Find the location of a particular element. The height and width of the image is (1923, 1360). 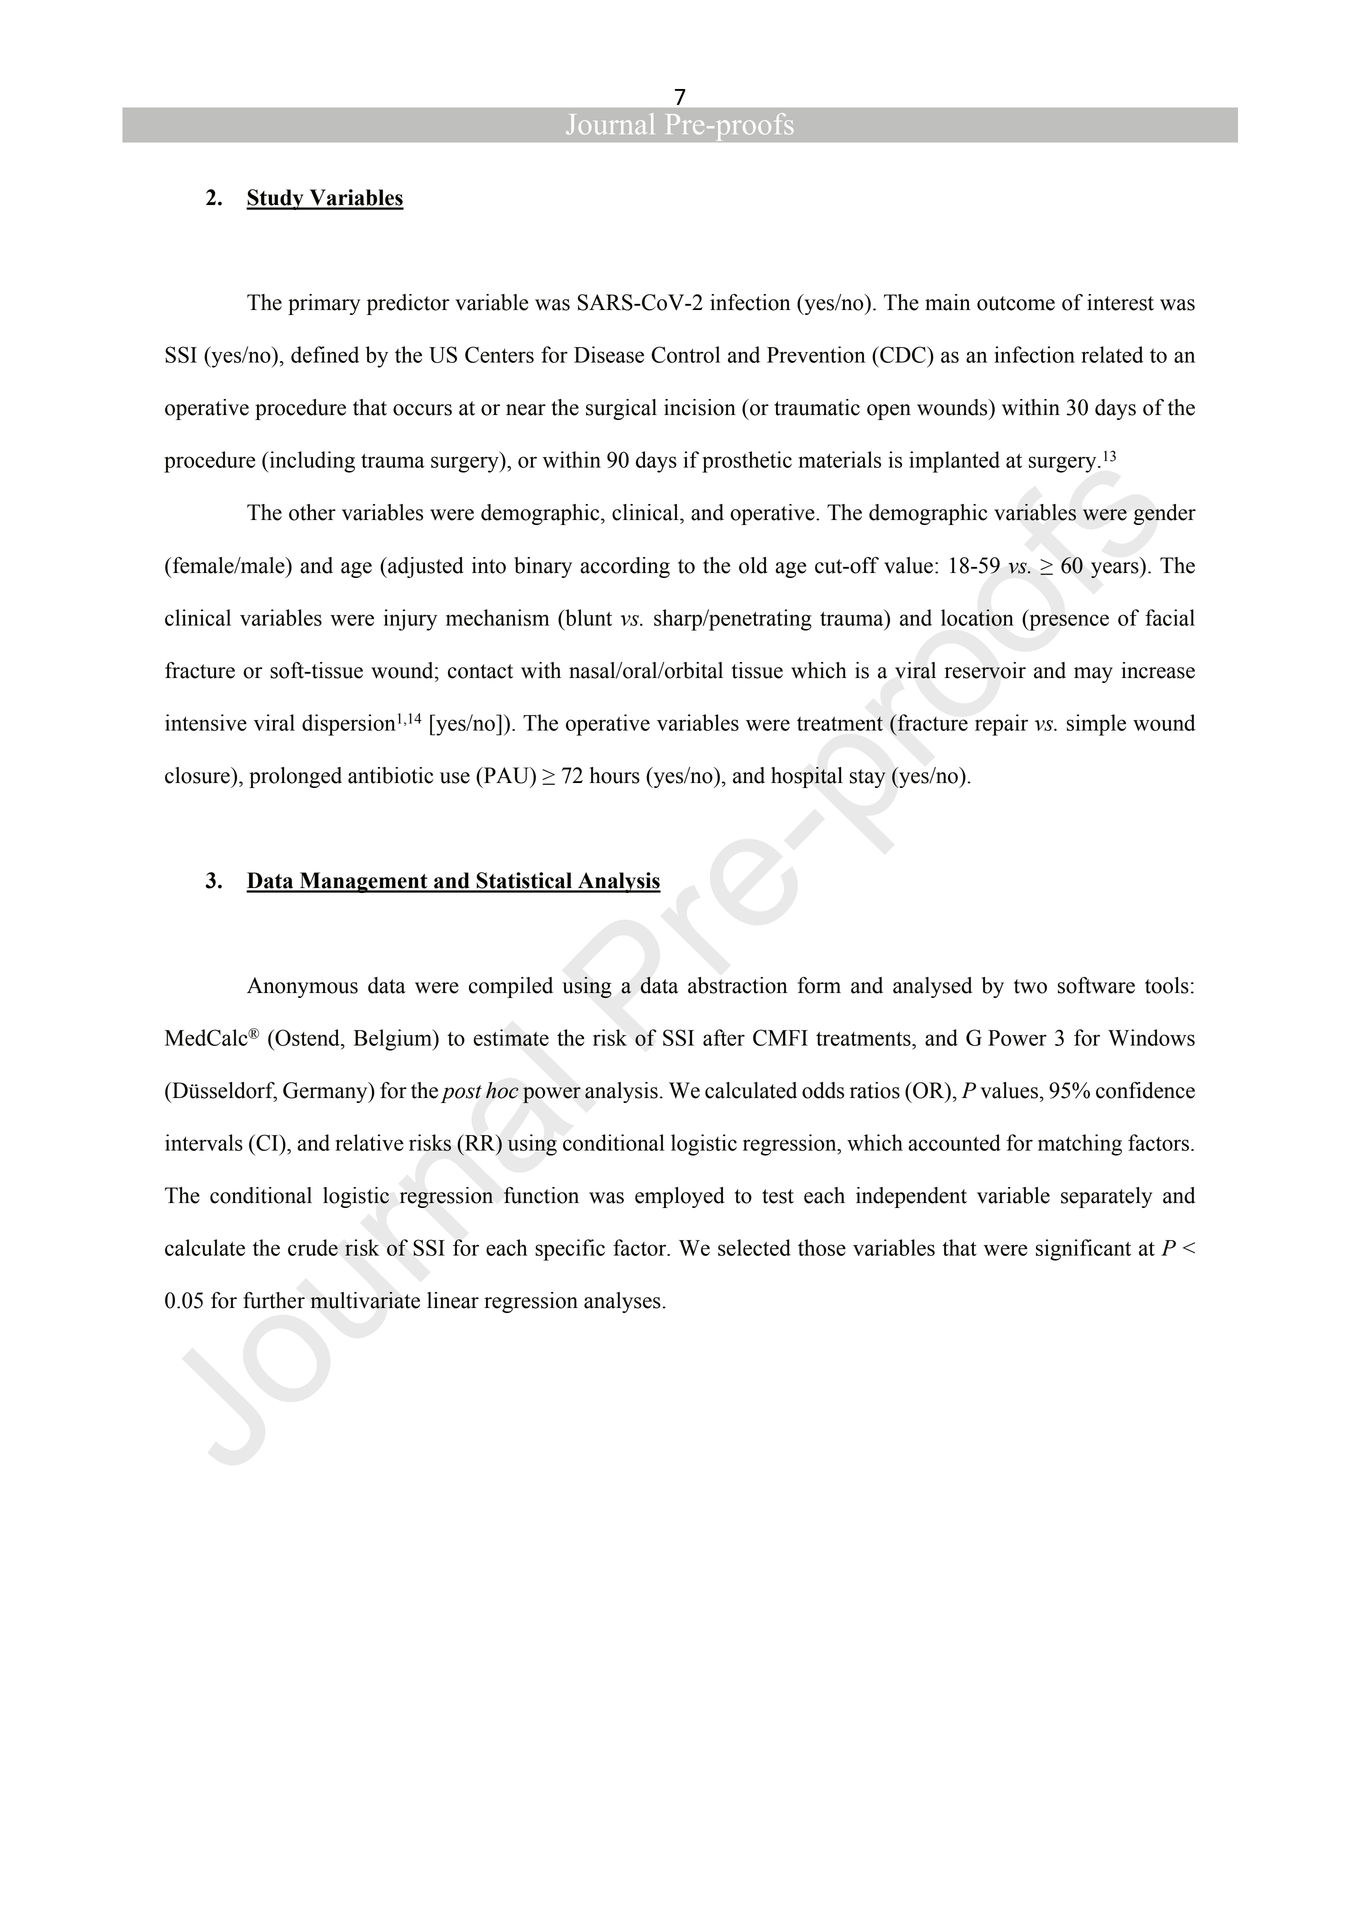

hours is located at coordinates (615, 775).
